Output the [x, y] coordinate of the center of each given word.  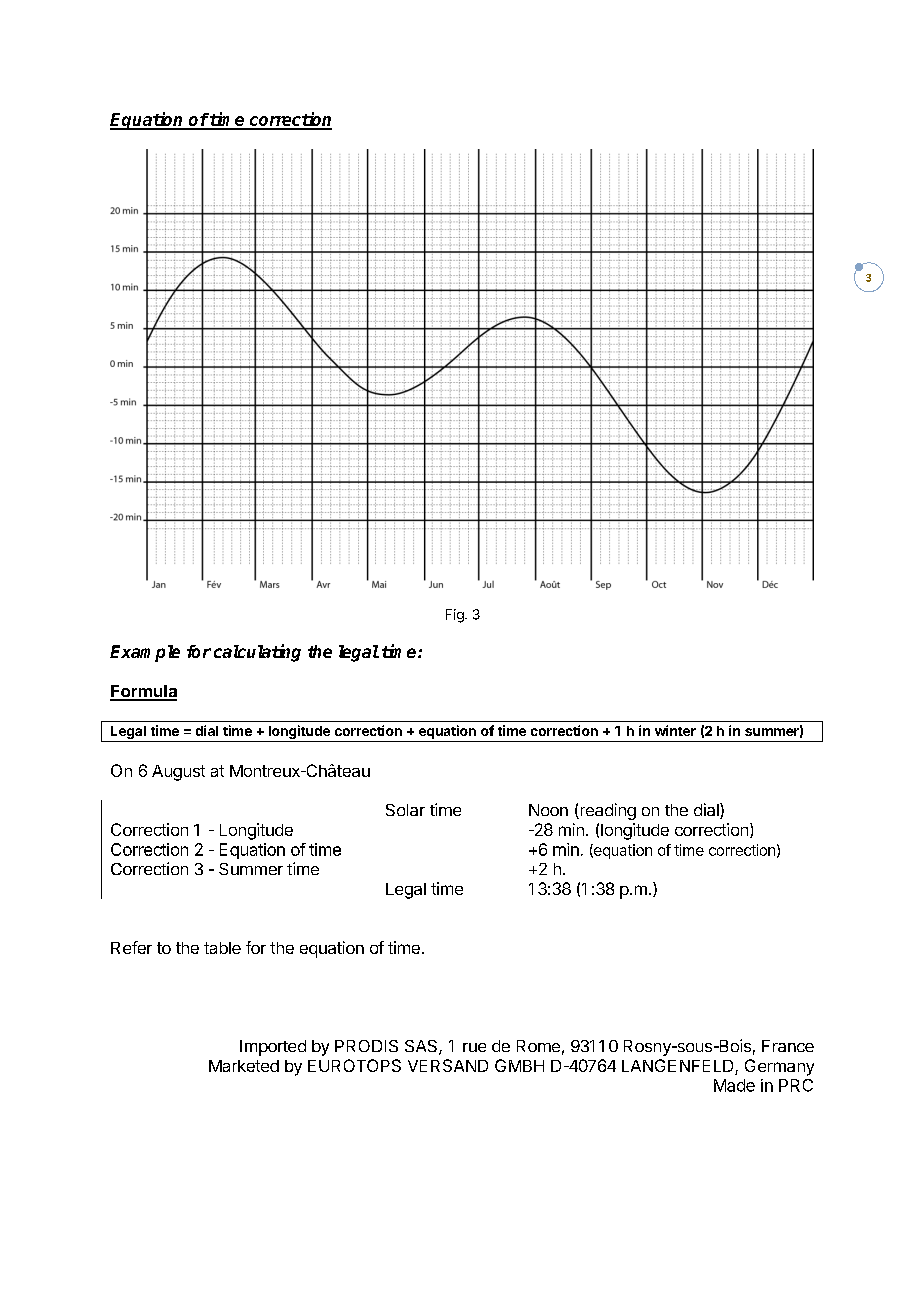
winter [675, 730]
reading [607, 811]
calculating [257, 653]
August [178, 773]
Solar [405, 810]
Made [734, 1085]
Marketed [244, 1066]
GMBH [519, 1065]
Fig [456, 616]
